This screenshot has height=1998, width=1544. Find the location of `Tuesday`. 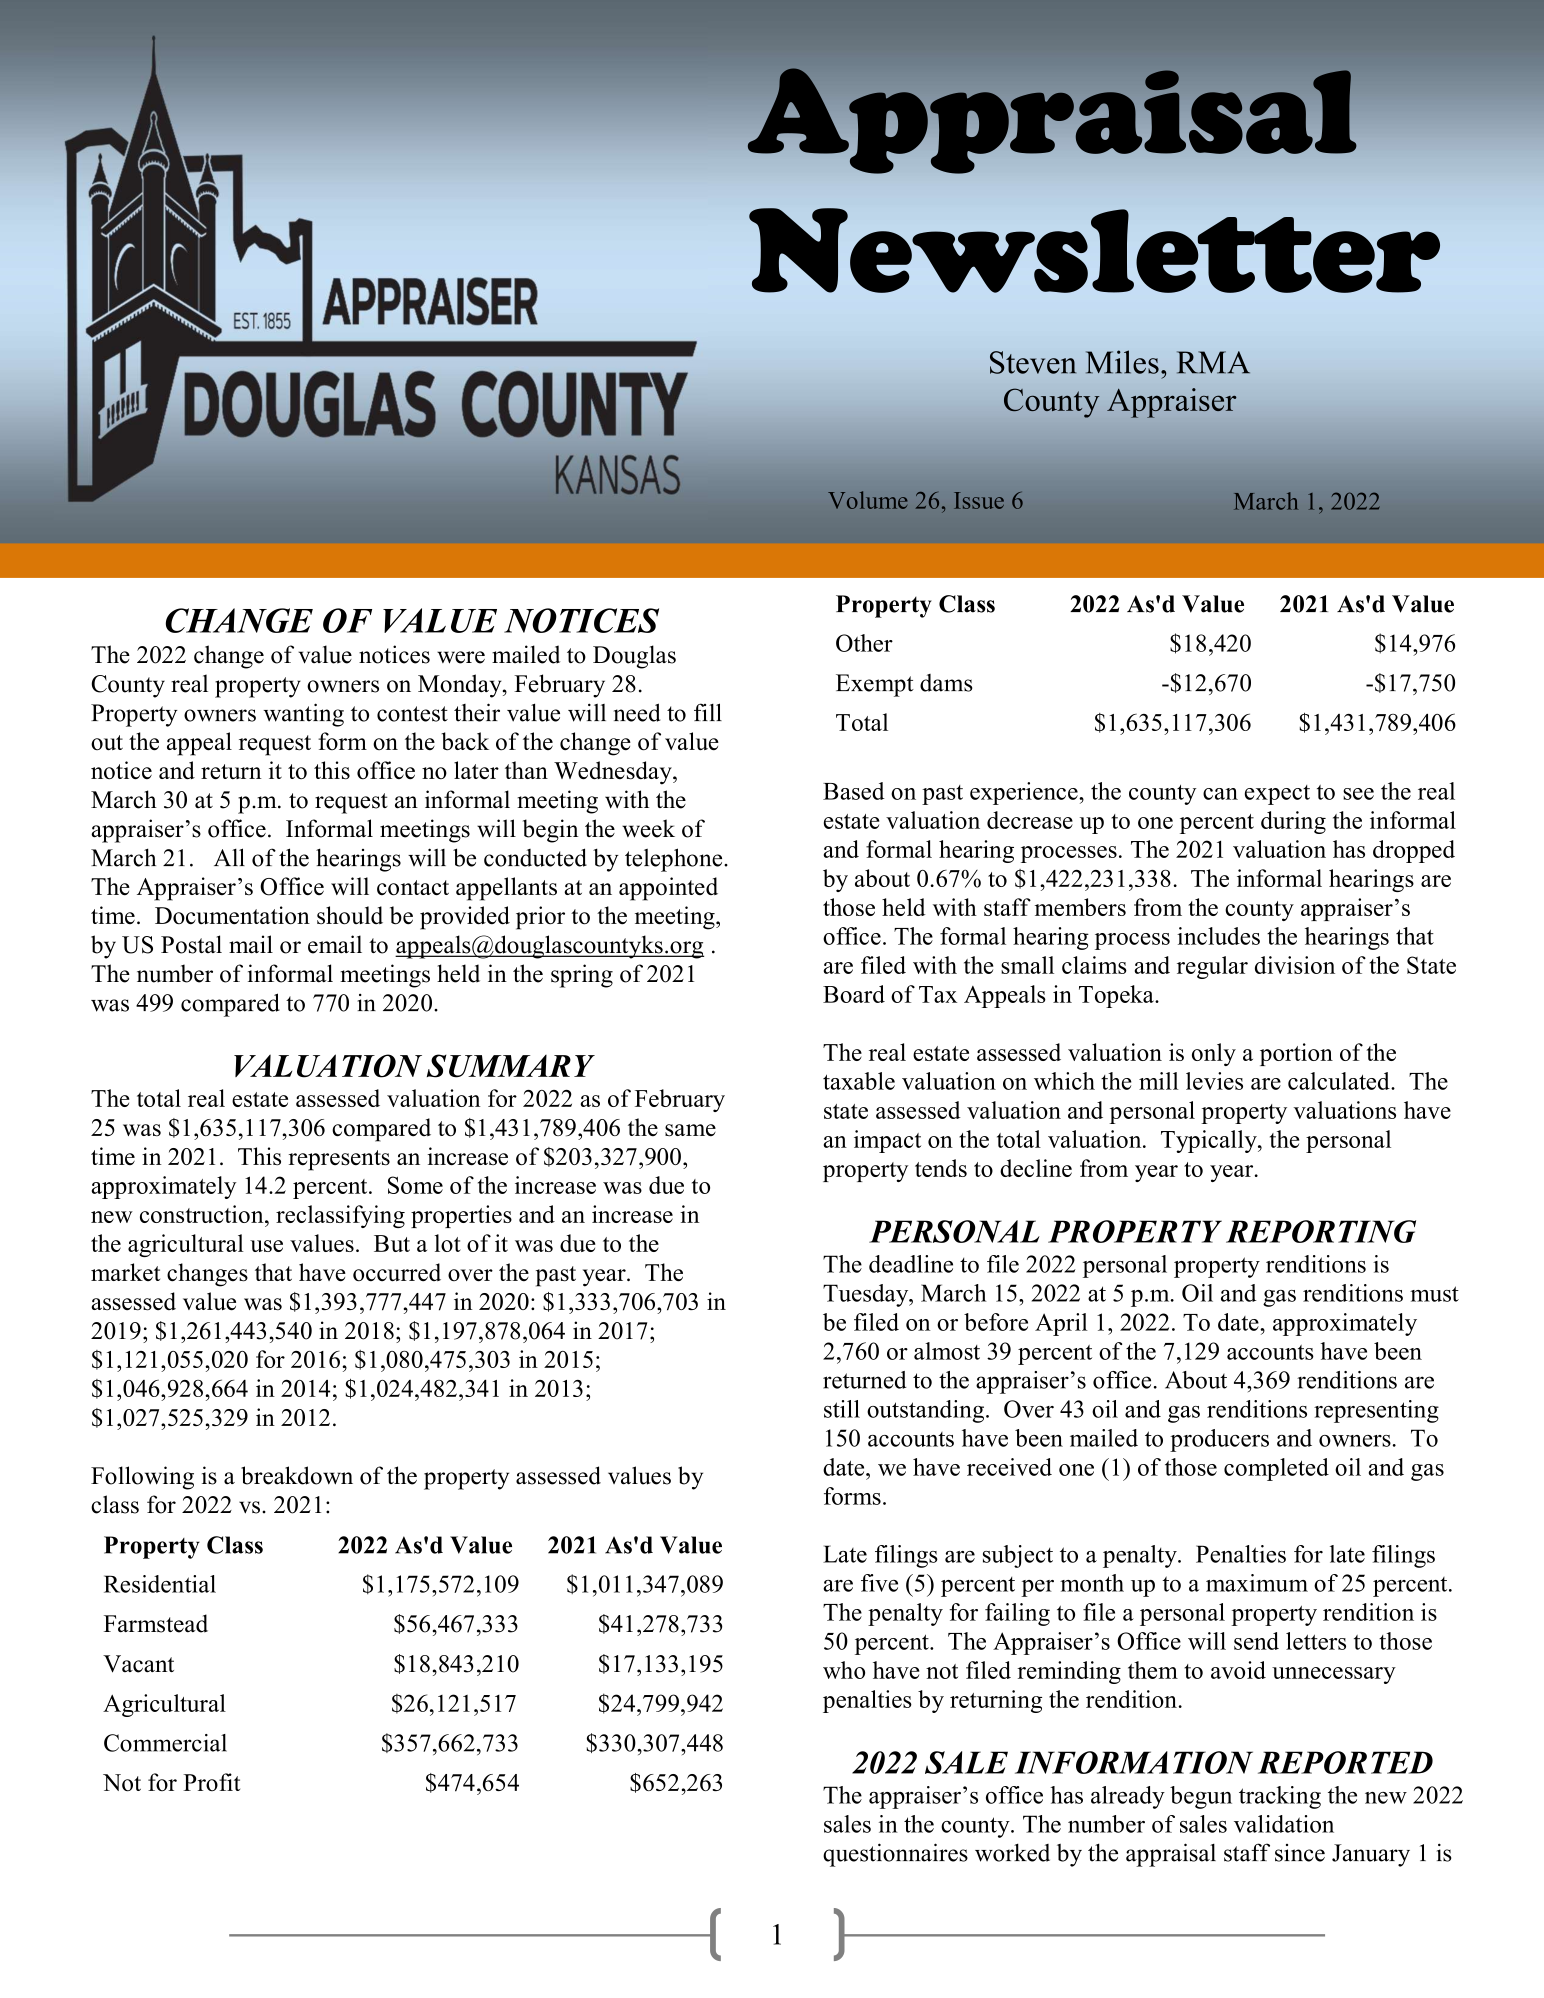

Tuesday is located at coordinates (867, 1295).
